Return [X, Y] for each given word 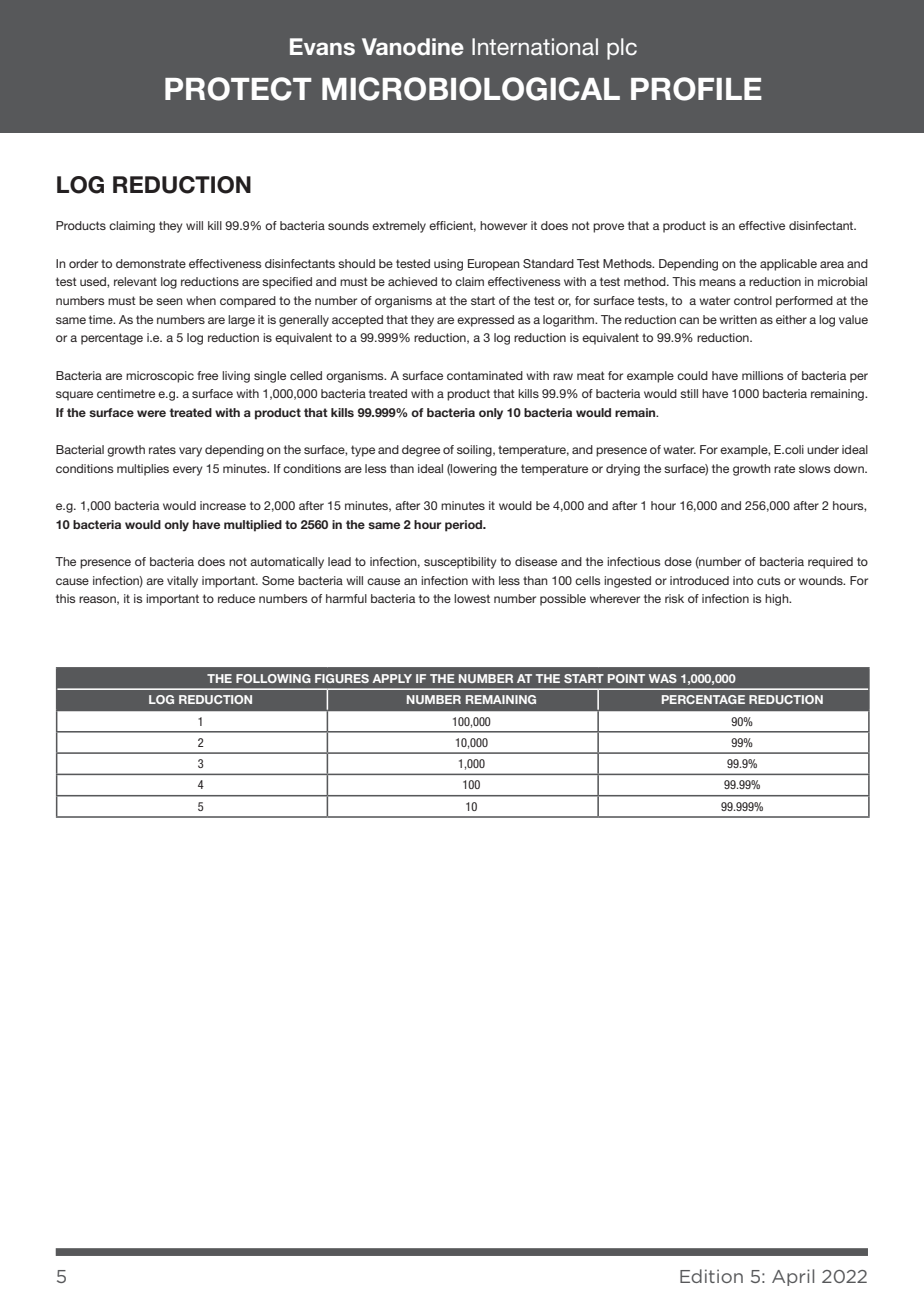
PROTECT [238, 89]
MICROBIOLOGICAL [471, 89]
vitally [182, 582]
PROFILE [696, 89]
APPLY [392, 678]
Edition [711, 1276]
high [778, 600]
